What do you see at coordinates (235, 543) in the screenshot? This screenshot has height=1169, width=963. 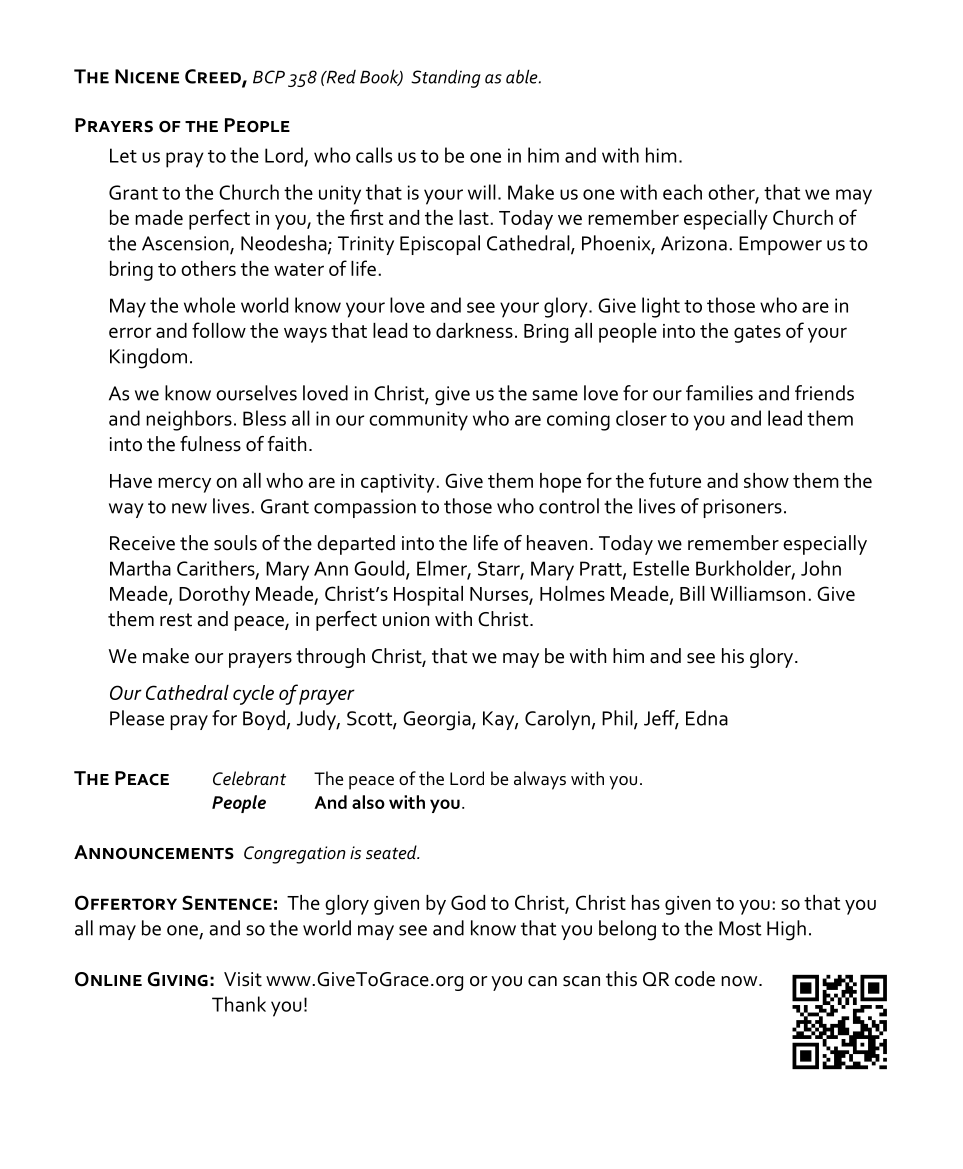 I see `souls` at bounding box center [235, 543].
